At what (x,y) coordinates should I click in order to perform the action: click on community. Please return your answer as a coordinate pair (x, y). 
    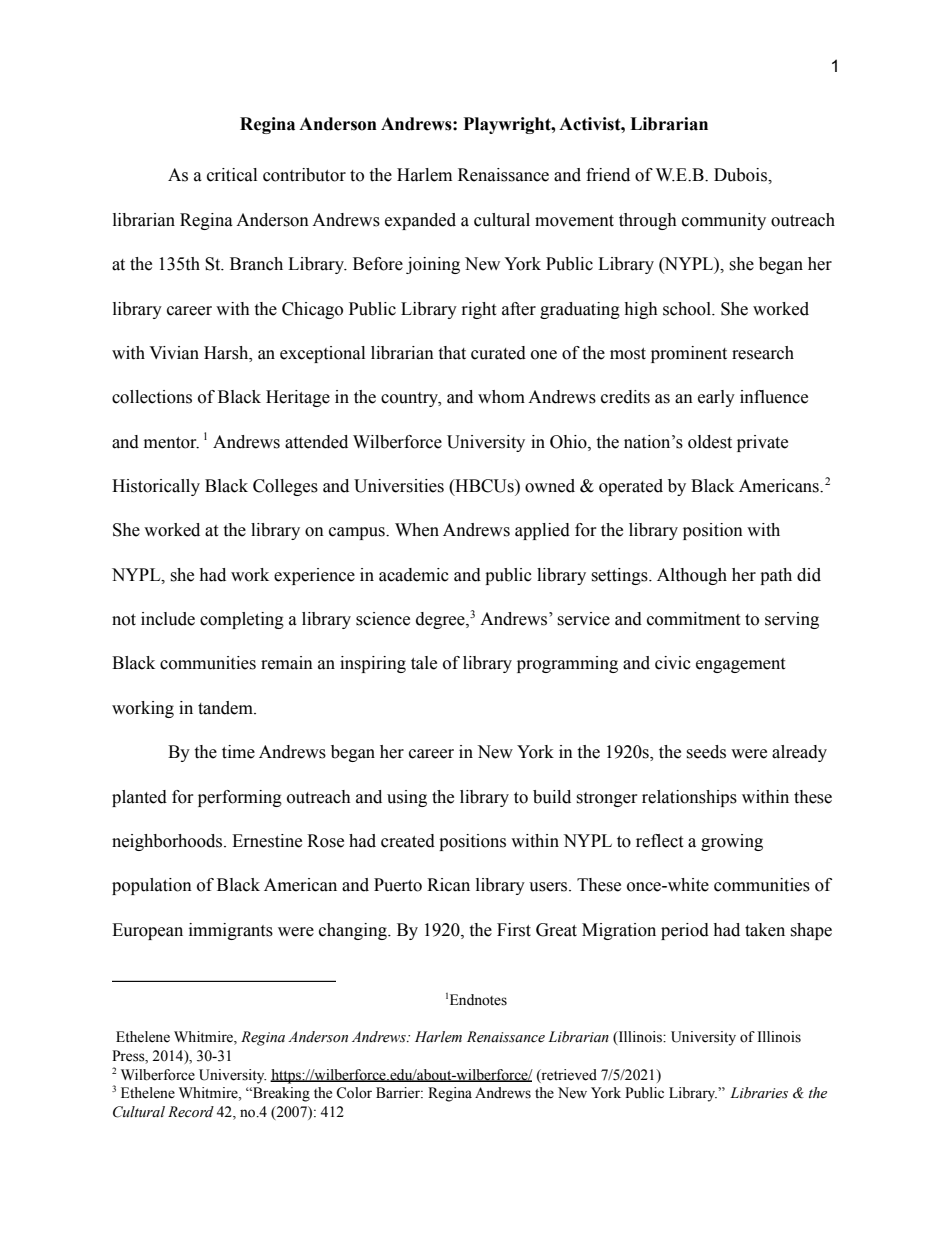
    Looking at the image, I should click on (724, 221).
